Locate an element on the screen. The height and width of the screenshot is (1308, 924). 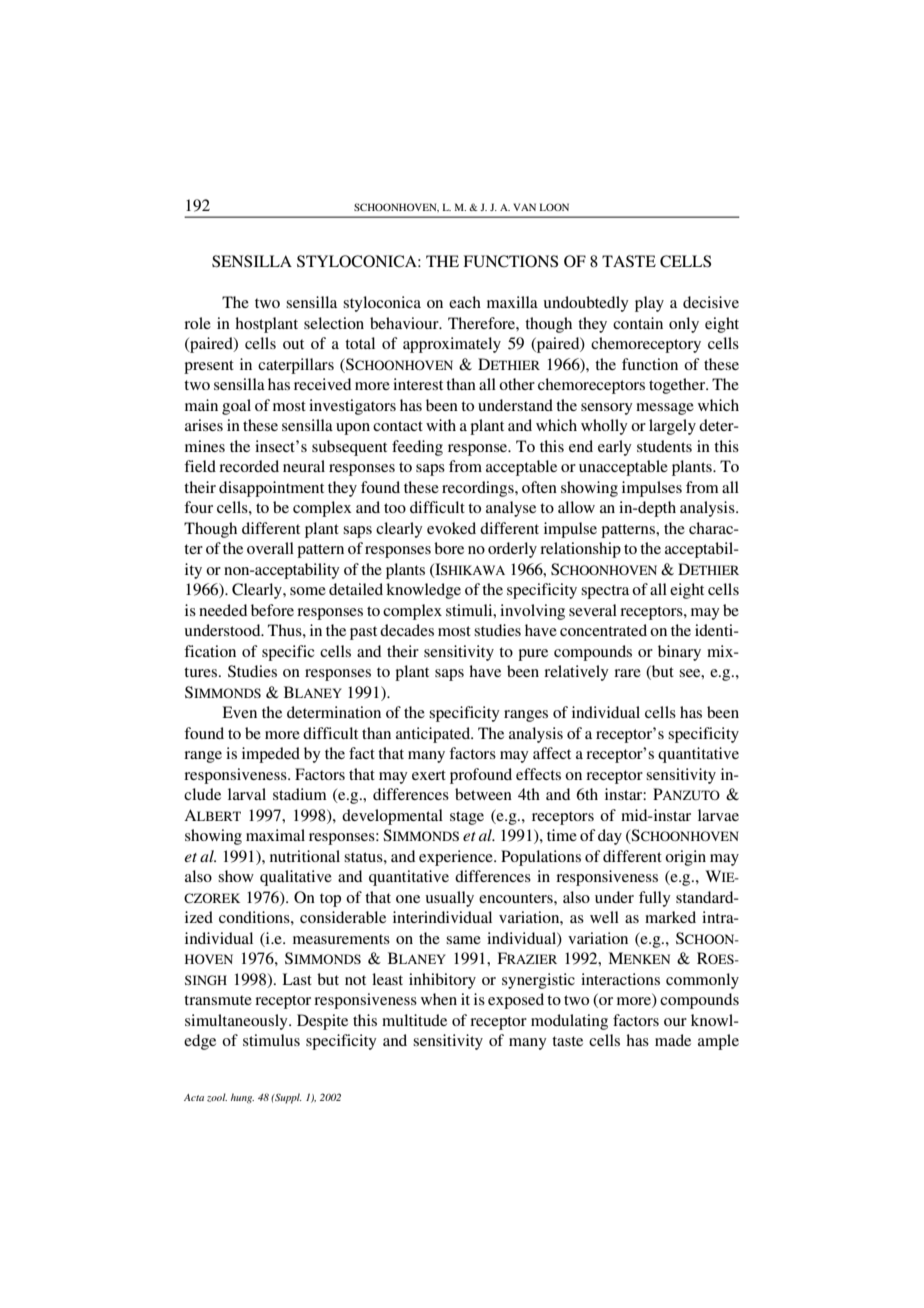
larvae is located at coordinates (718, 815).
